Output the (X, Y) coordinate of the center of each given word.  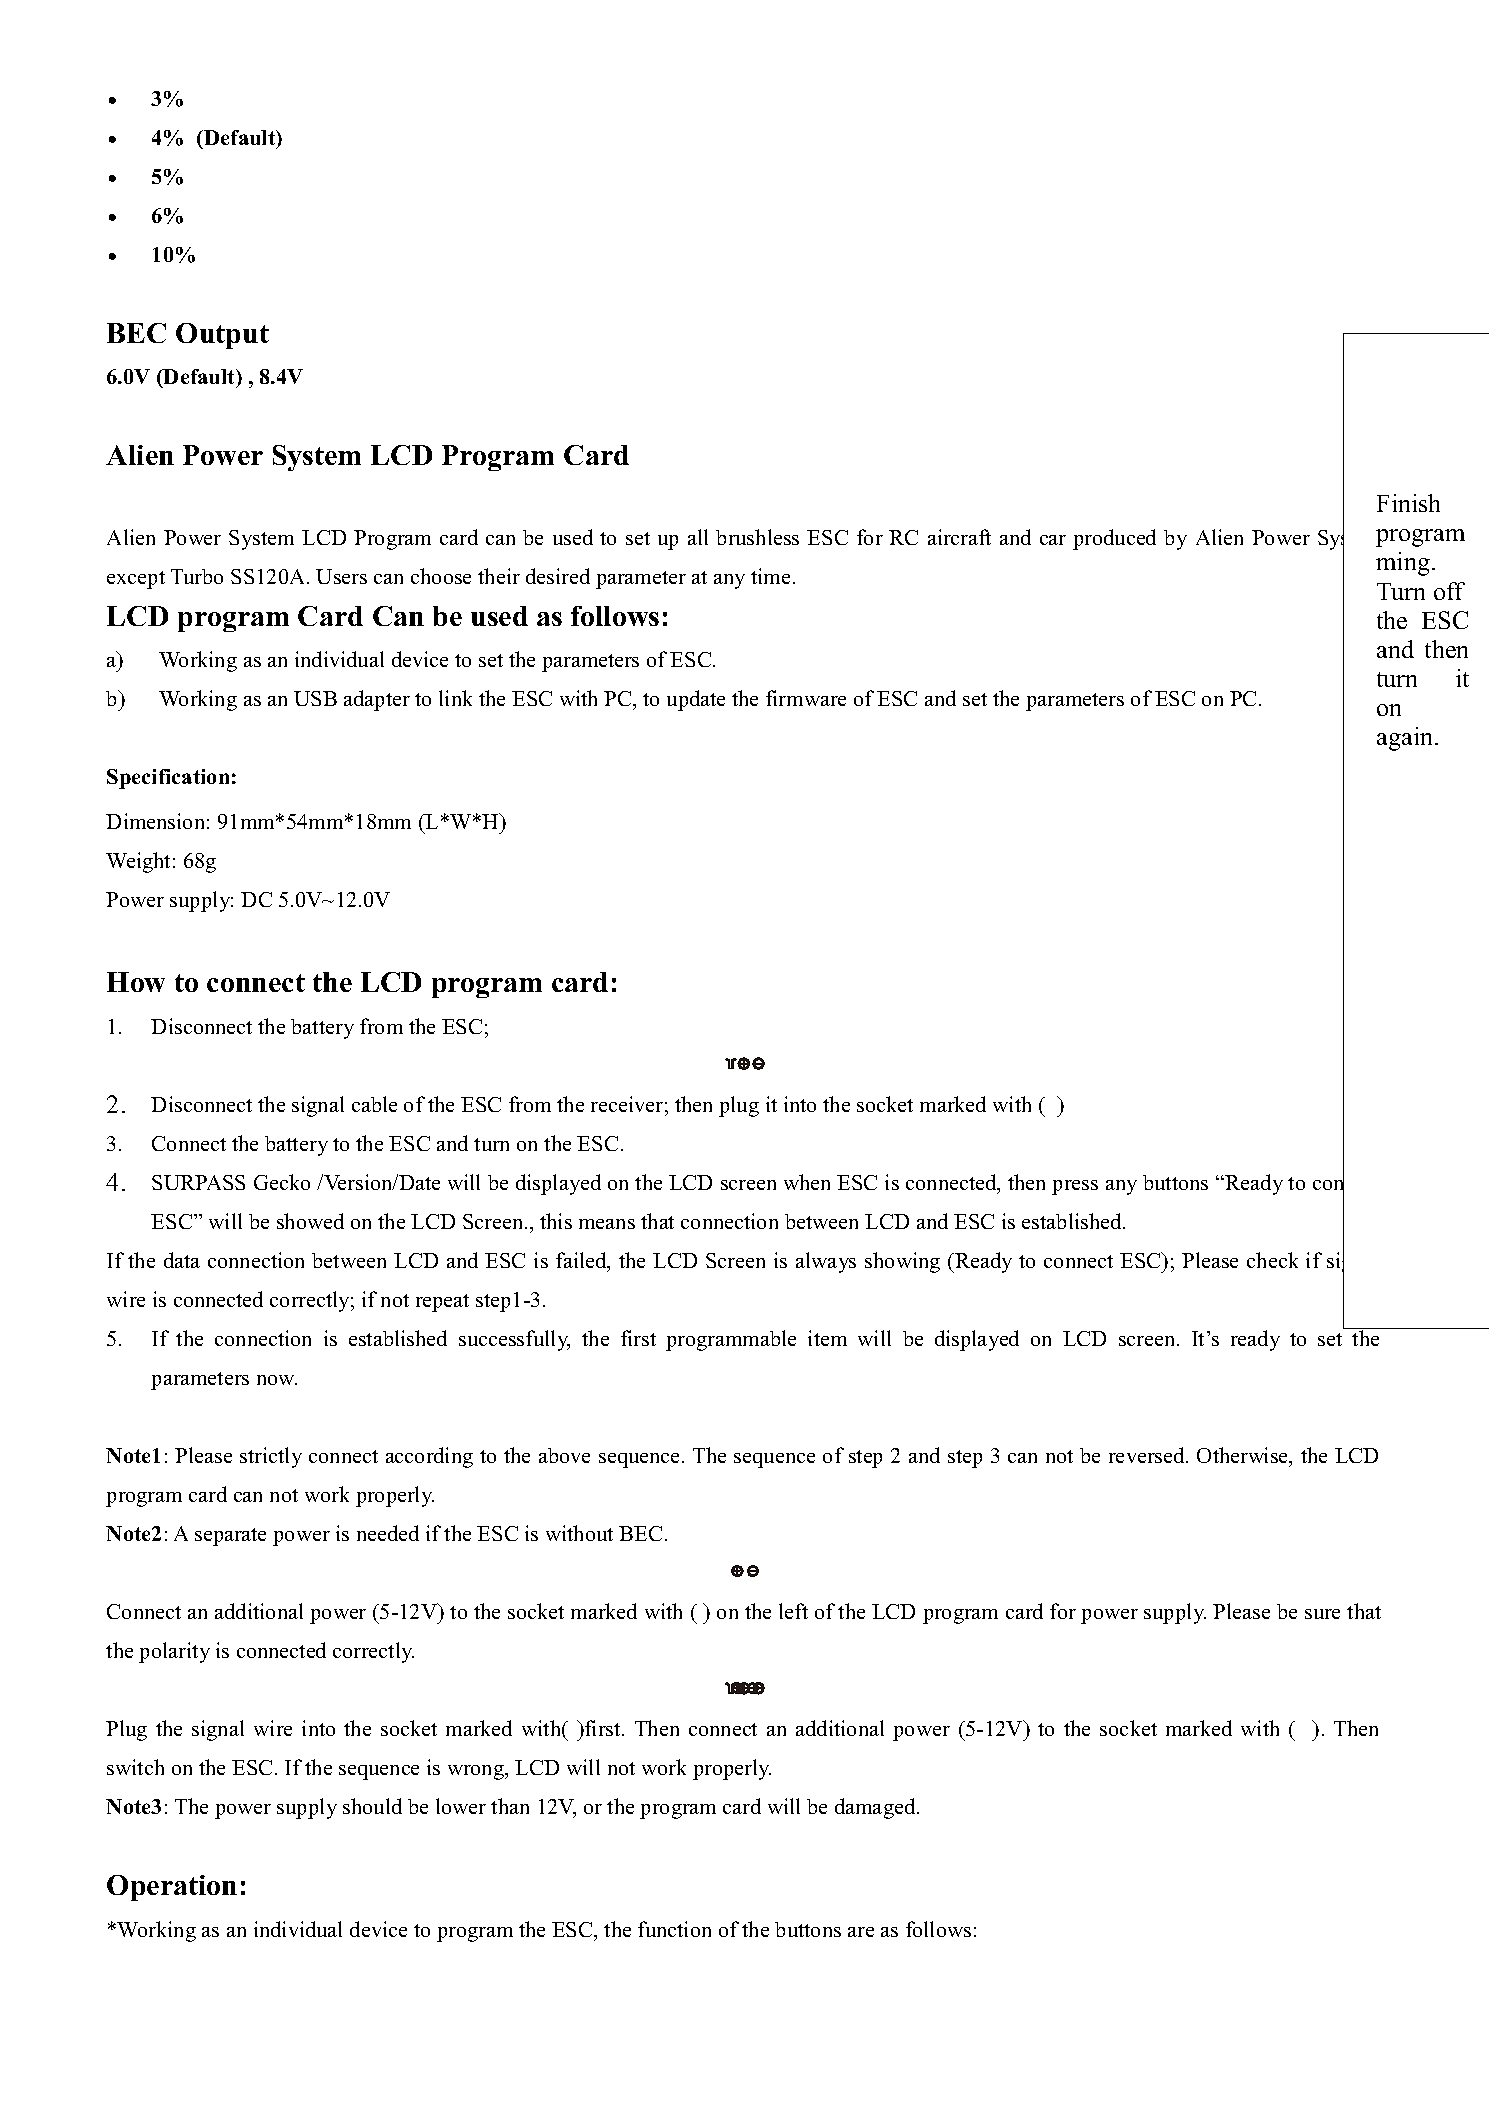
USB (315, 698)
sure (1322, 1614)
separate (230, 1537)
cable (374, 1104)
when (807, 1182)
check (1272, 1260)
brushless (757, 537)
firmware (806, 698)
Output (222, 336)
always (826, 1262)
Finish (1408, 503)
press (1075, 1187)
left (793, 1611)
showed (310, 1221)
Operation (172, 1888)
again (1406, 739)
